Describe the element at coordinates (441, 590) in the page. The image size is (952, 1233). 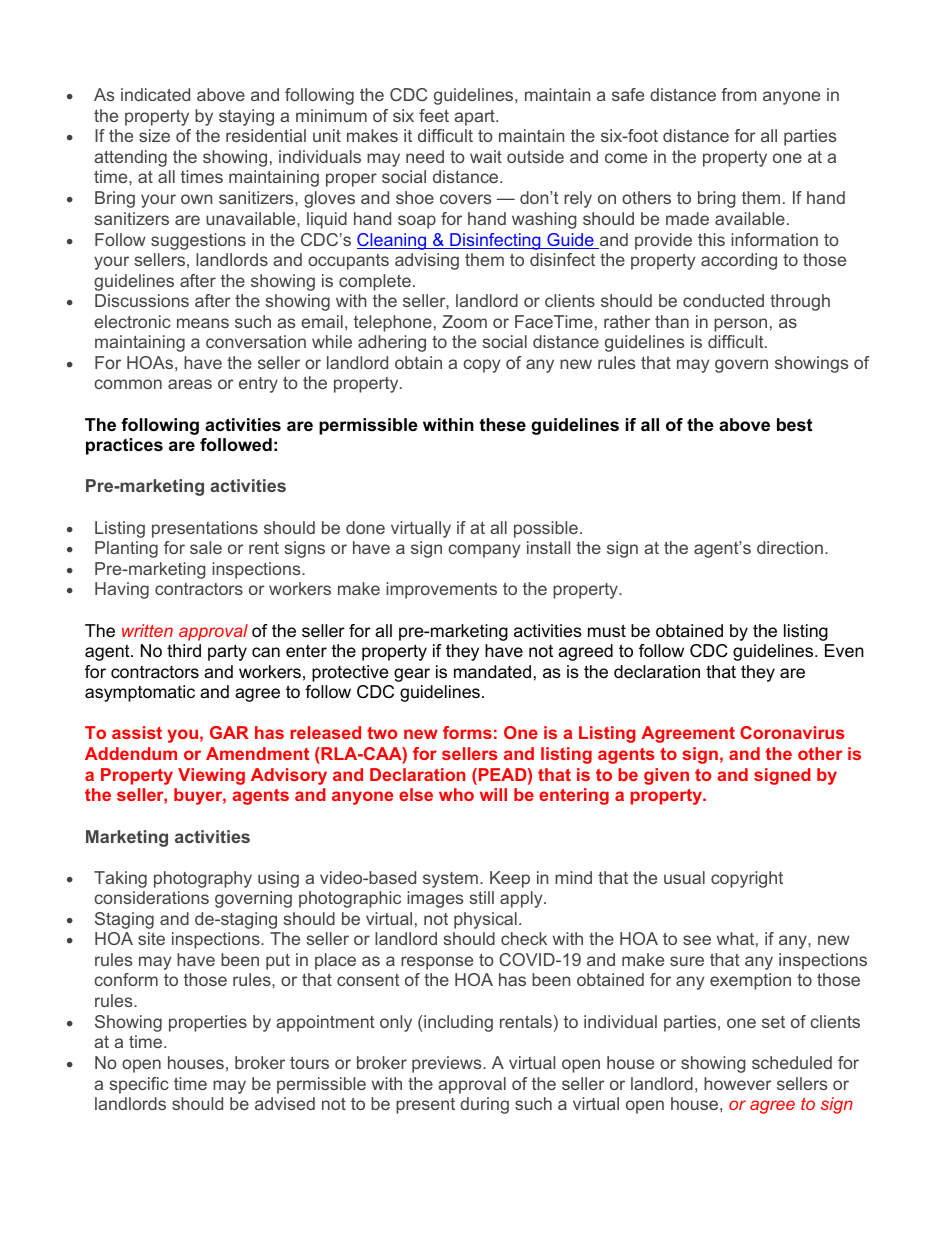
I see `improvements` at that location.
